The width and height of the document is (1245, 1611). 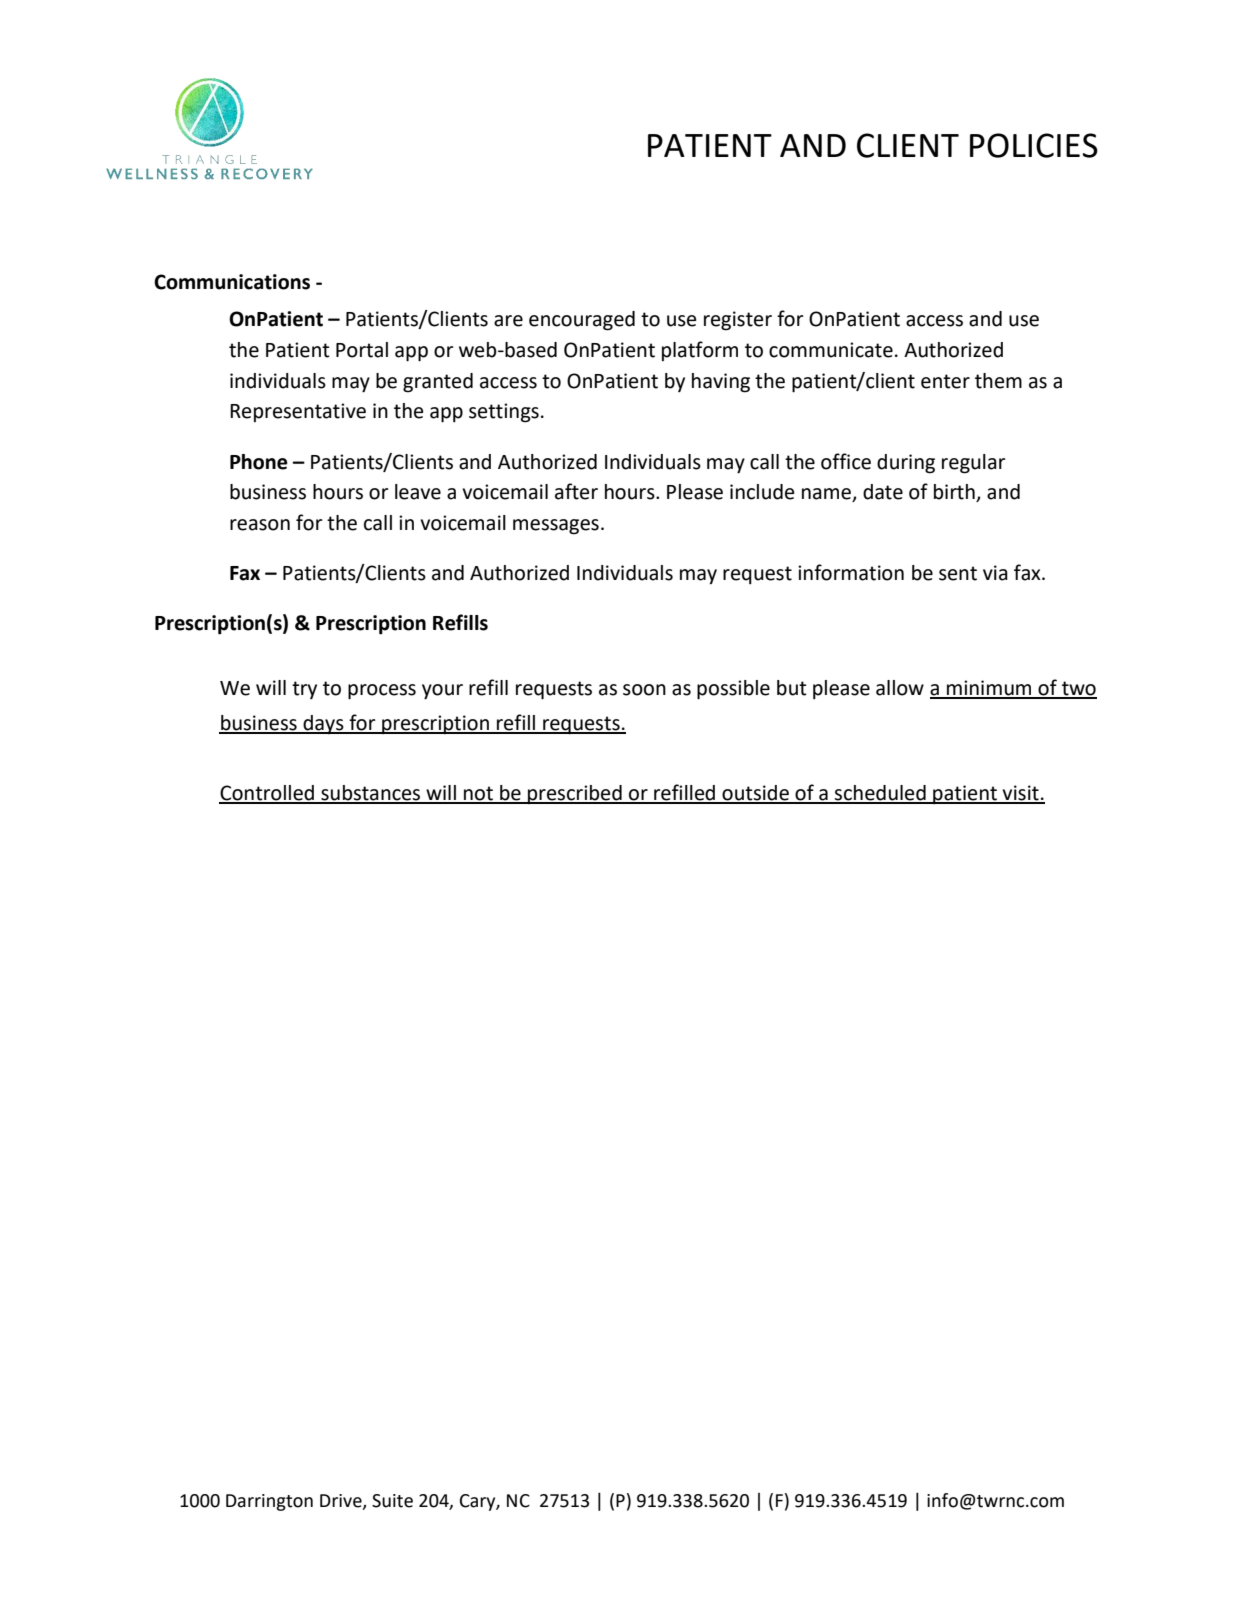 What do you see at coordinates (995, 573) in the document?
I see `via` at bounding box center [995, 573].
